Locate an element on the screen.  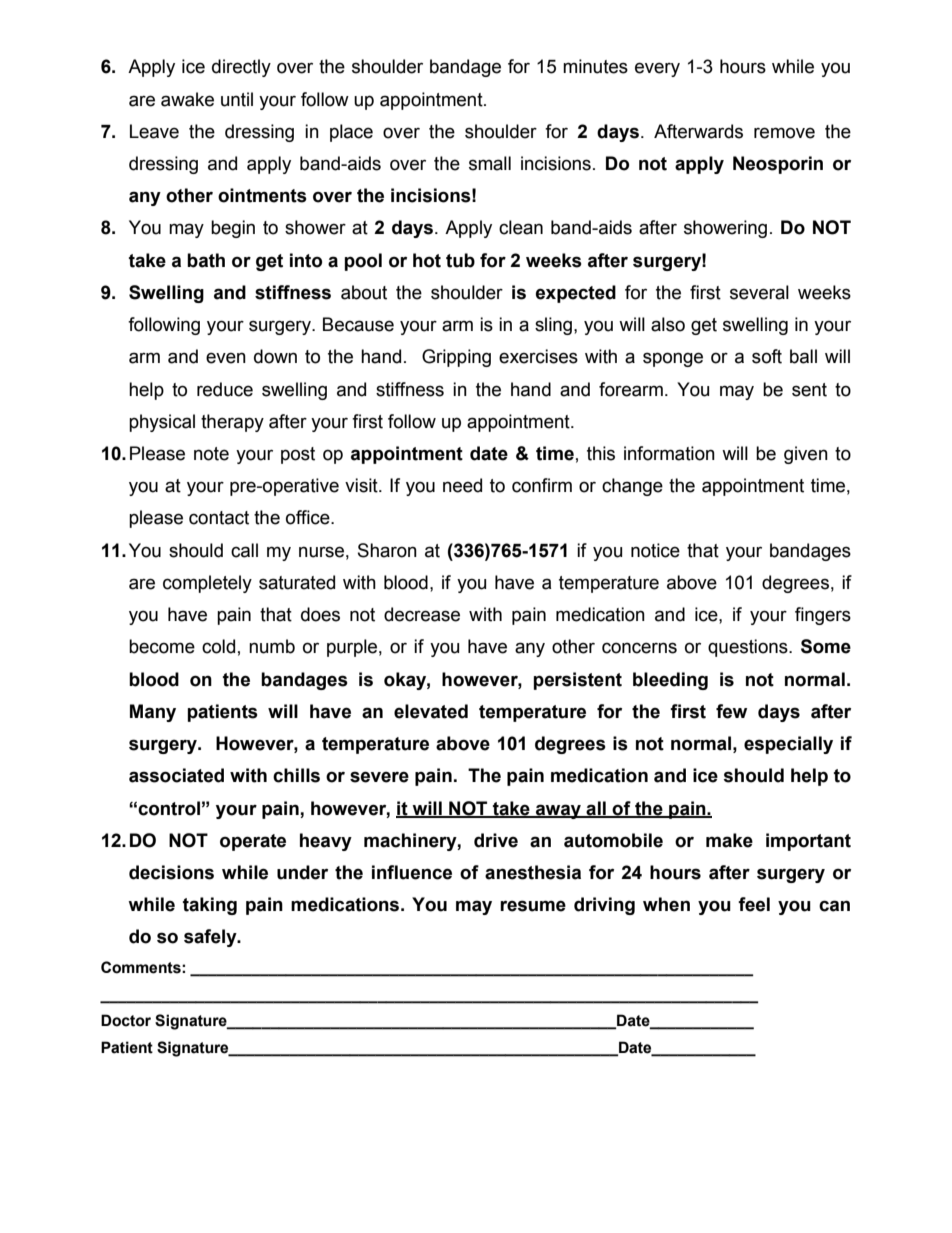
safely is located at coordinates (211, 938).
